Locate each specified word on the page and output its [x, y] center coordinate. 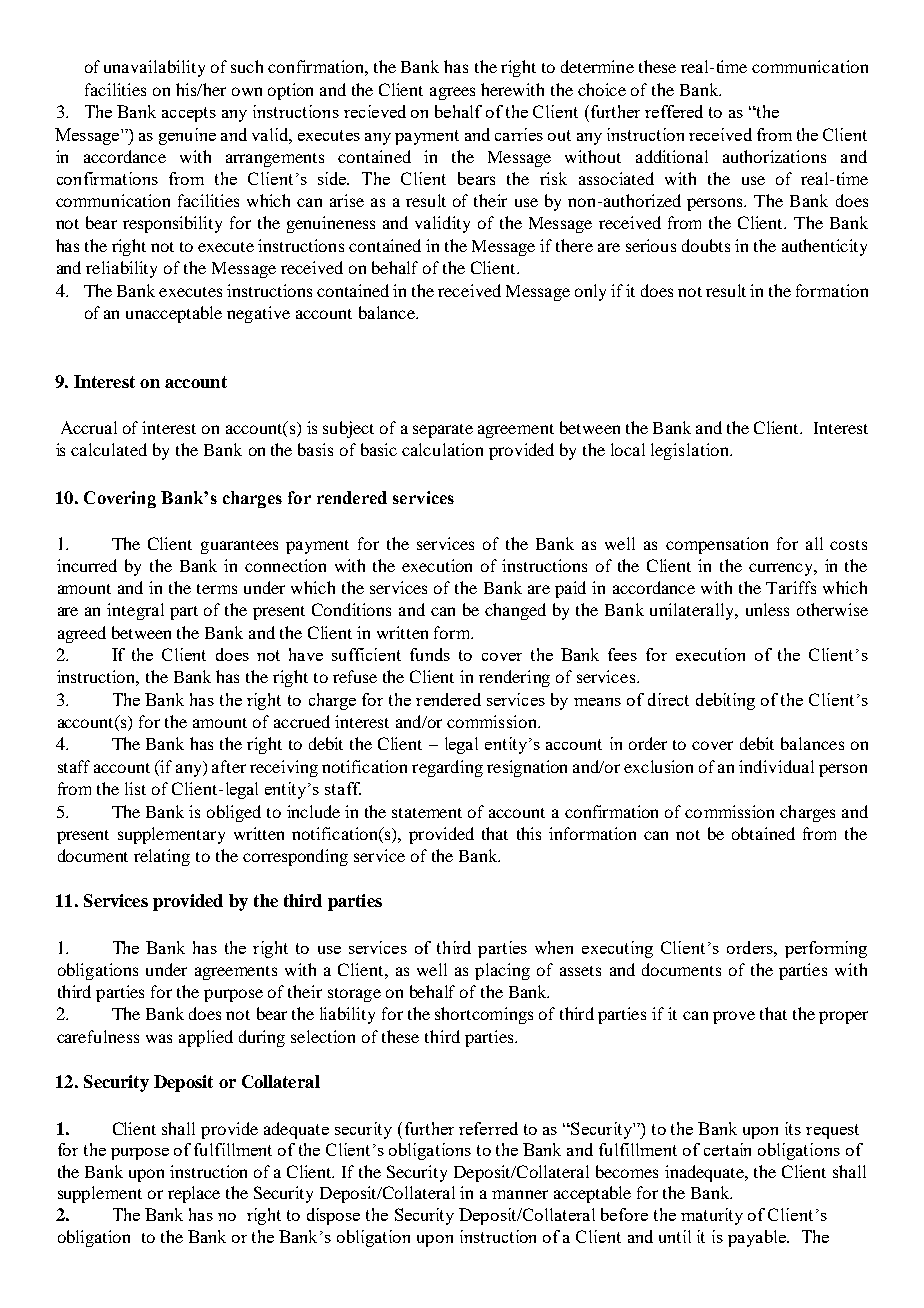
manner [520, 1194]
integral [135, 611]
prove [734, 1017]
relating [162, 857]
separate [443, 431]
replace [194, 1194]
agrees [452, 93]
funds [430, 654]
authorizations [774, 156]
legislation [691, 451]
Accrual [89, 427]
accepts [189, 114]
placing [502, 971]
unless [767, 609]
